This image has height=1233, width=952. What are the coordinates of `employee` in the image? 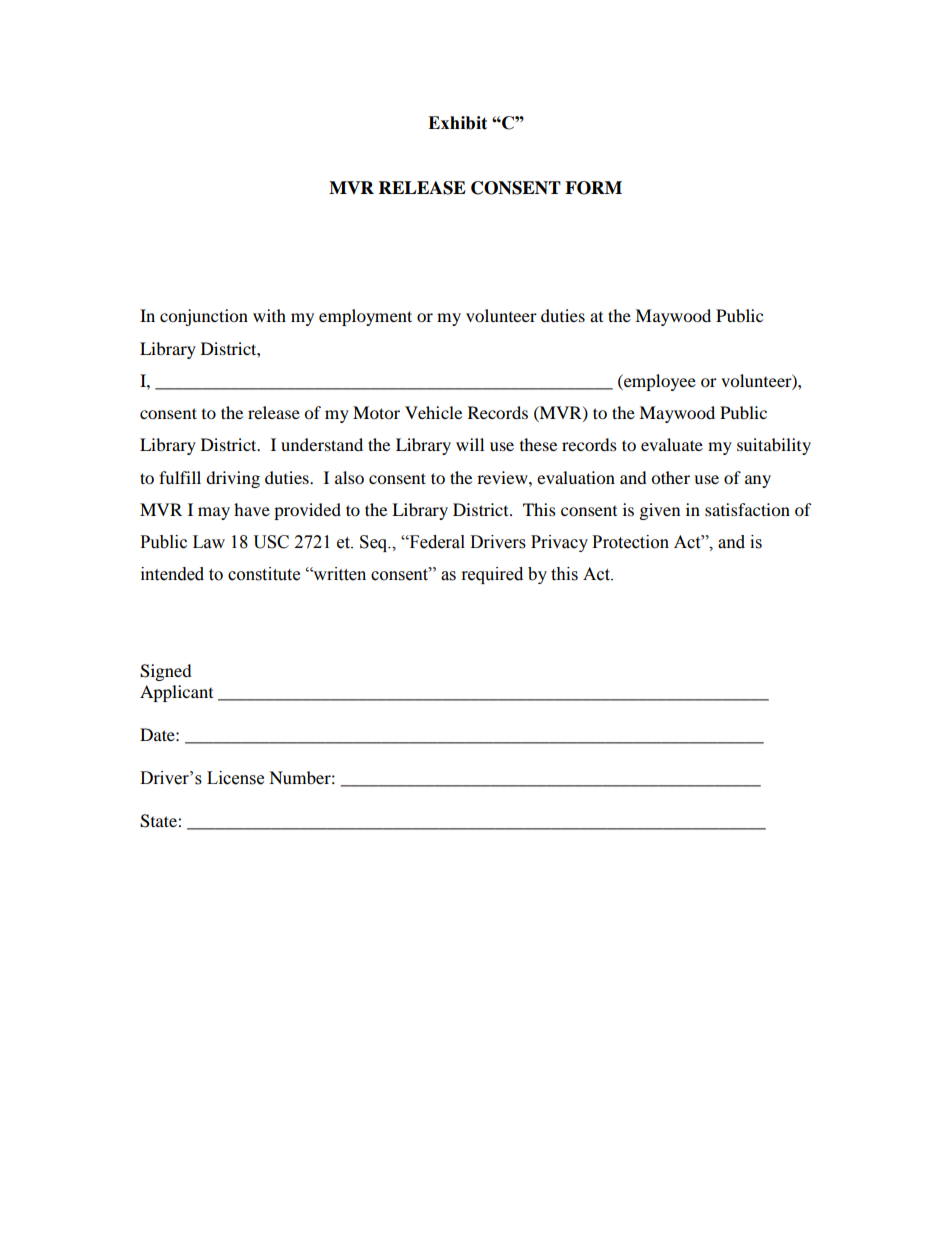 It's located at (659, 382).
